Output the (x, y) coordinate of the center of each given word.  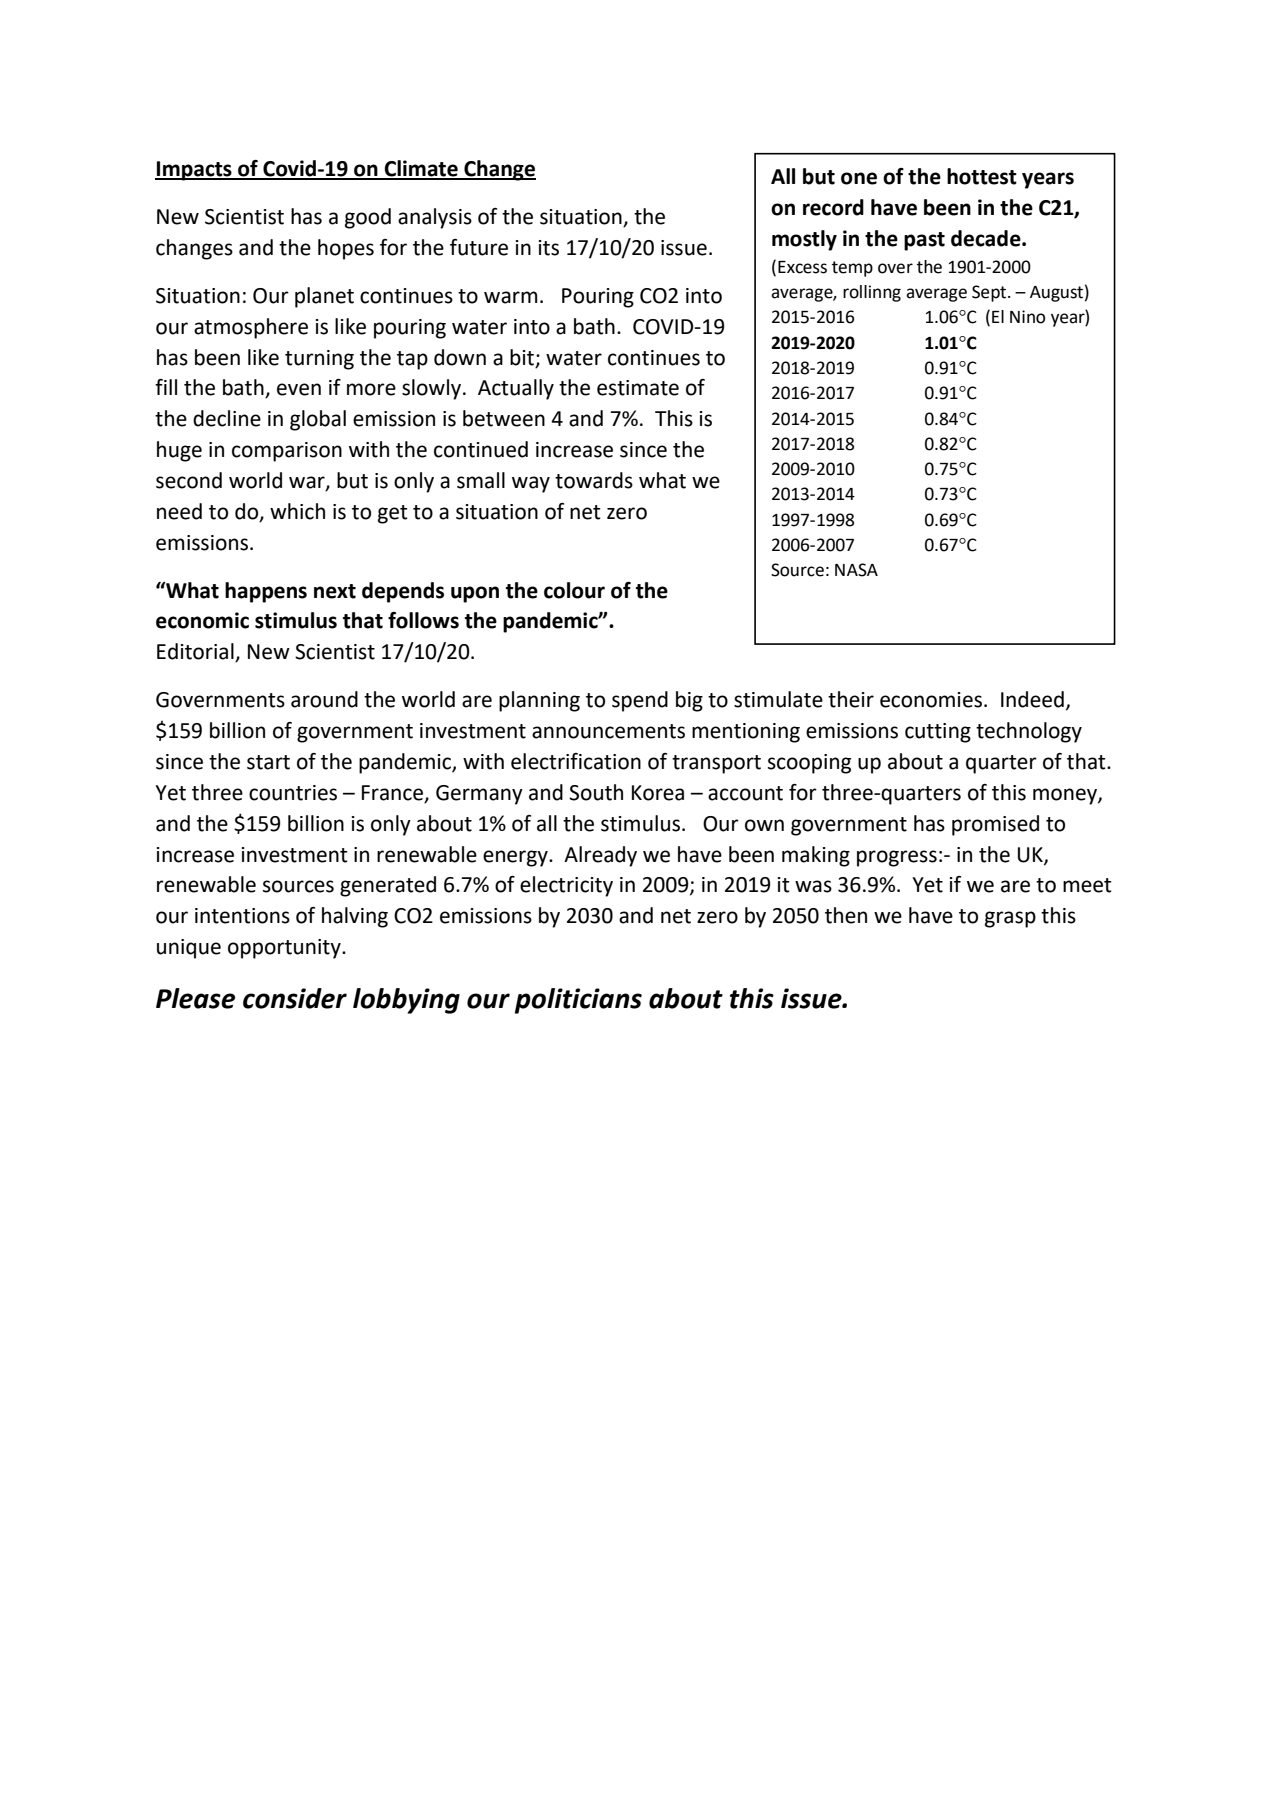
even (299, 389)
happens (266, 592)
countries (293, 793)
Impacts (194, 171)
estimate (638, 388)
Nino (1027, 317)
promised (995, 825)
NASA (856, 570)
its (549, 248)
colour (574, 590)
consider (295, 998)
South (596, 792)
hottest (982, 176)
